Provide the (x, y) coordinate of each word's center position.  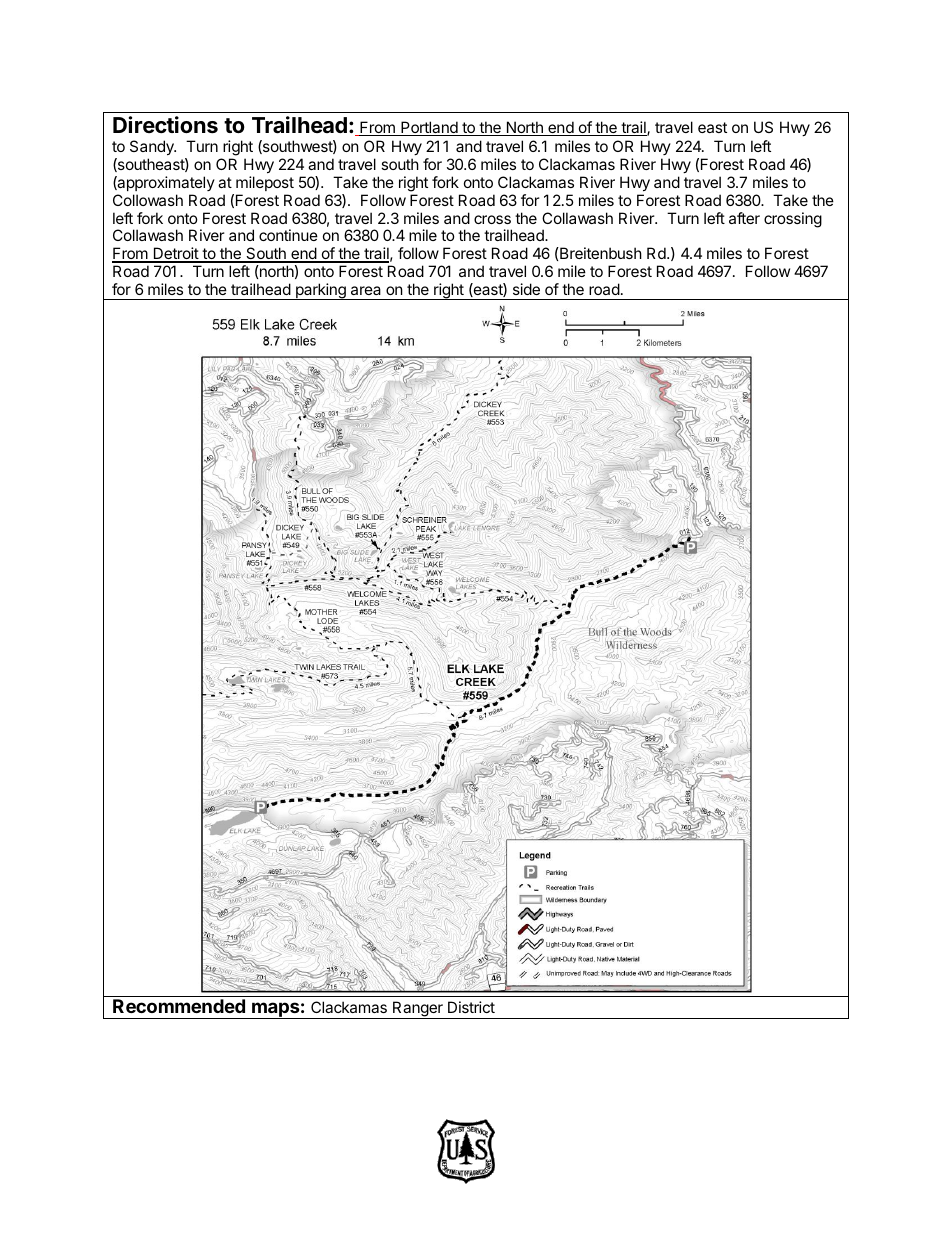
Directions (165, 125)
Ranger (418, 1010)
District (471, 1007)
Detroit (175, 254)
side (526, 289)
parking (321, 291)
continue (288, 235)
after (744, 218)
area (366, 290)
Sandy (153, 147)
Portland (429, 128)
